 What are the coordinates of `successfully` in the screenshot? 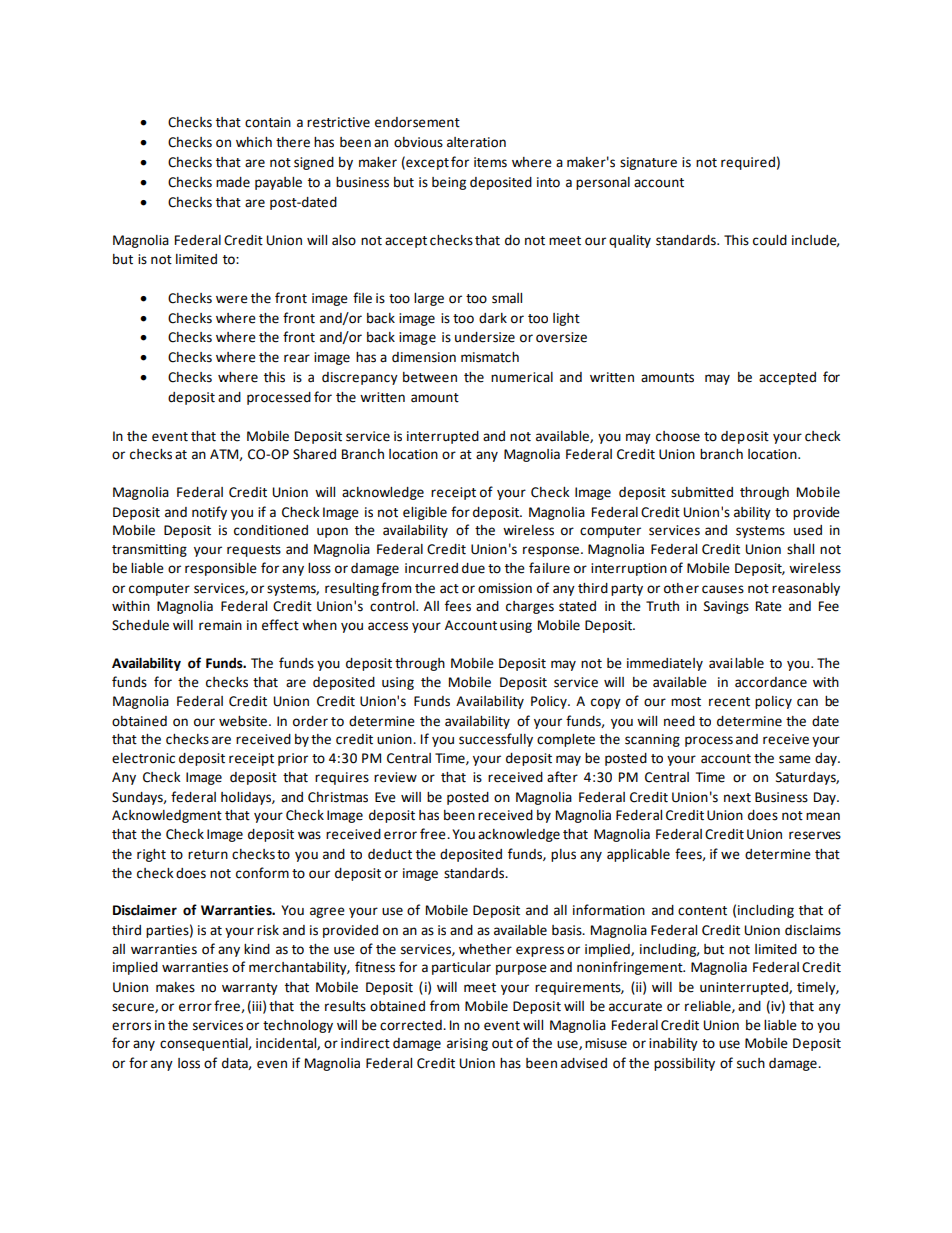 It's located at (496, 740).
